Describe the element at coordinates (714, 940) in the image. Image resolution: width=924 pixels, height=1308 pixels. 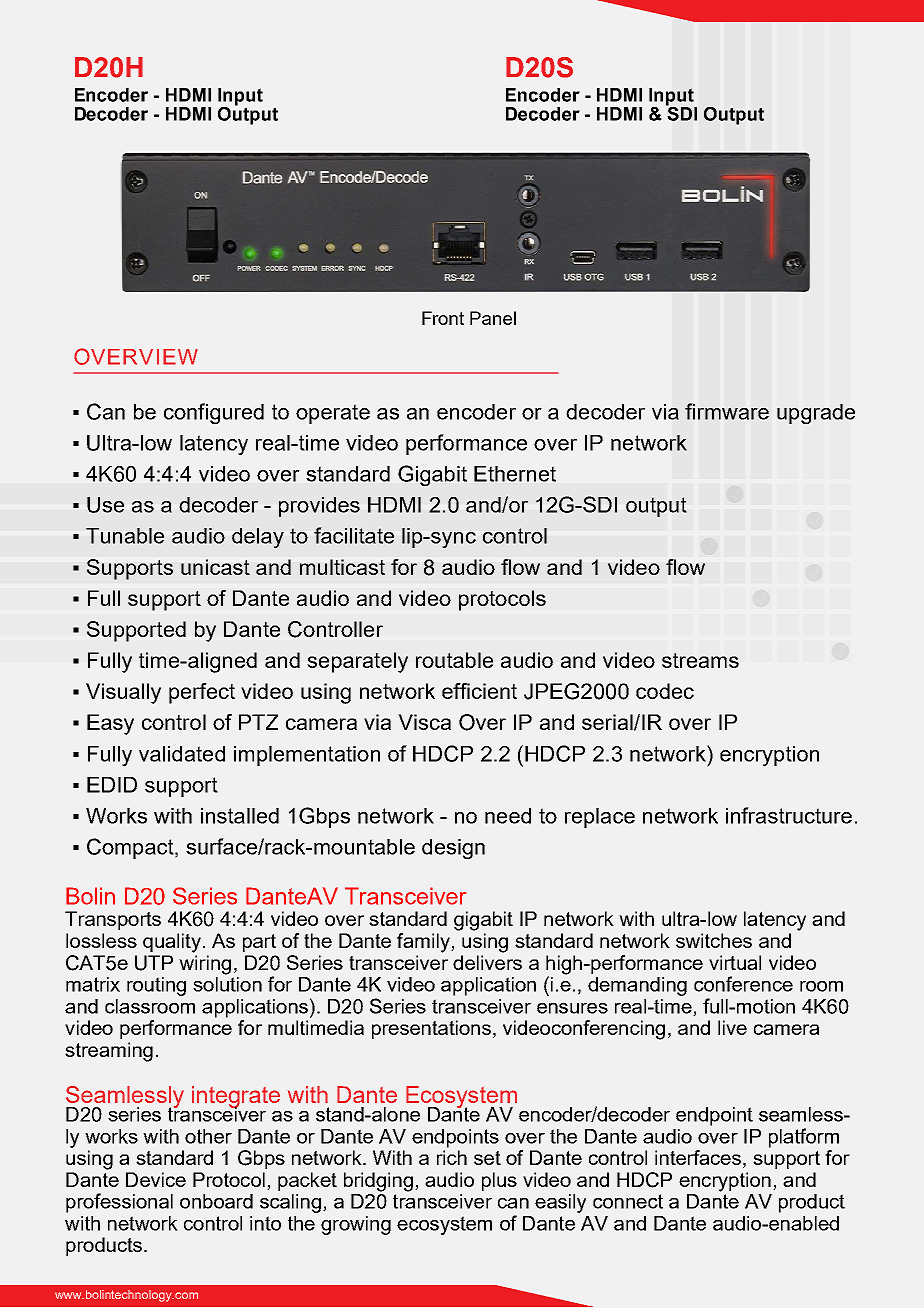
I see `switches` at that location.
